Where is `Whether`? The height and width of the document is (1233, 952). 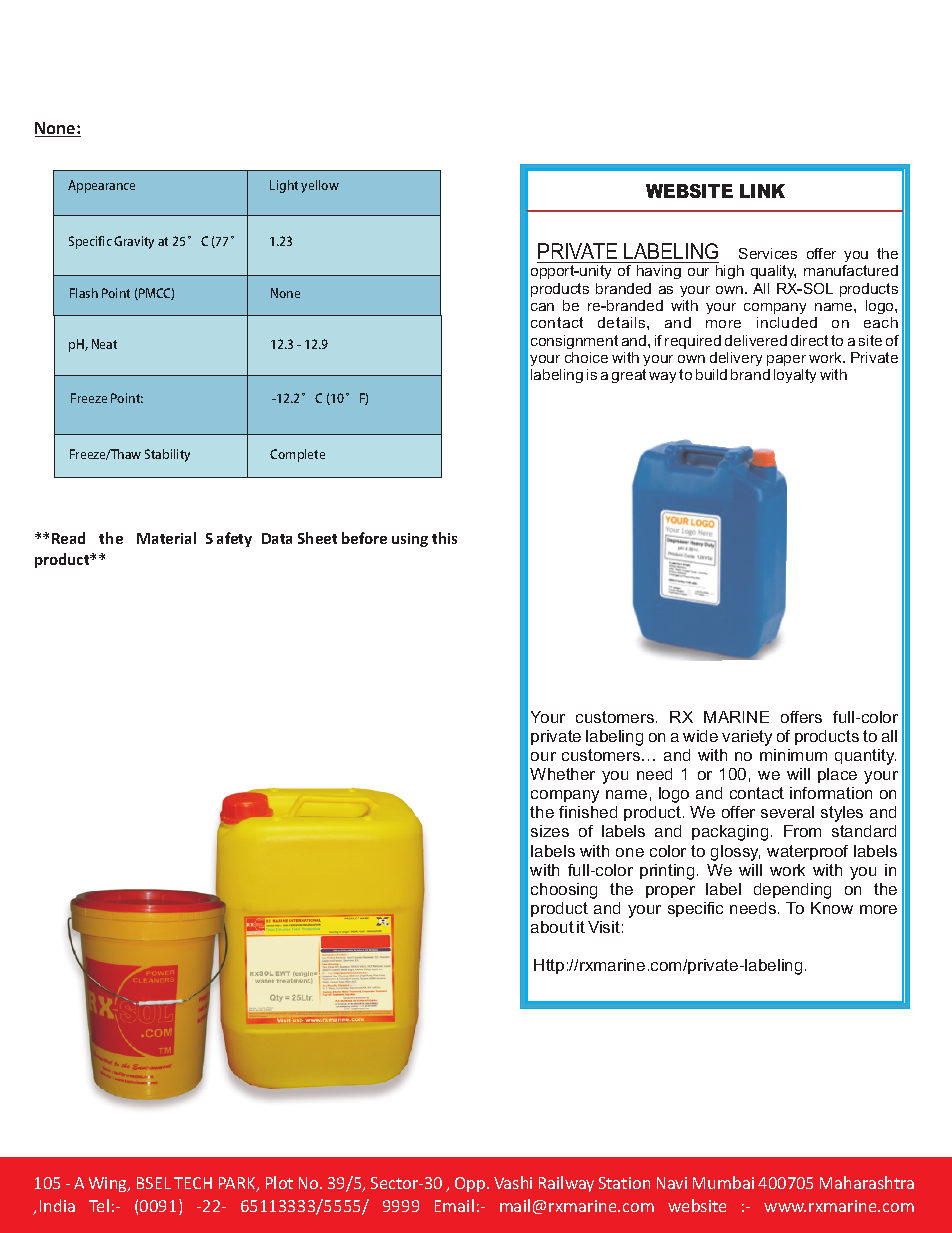 Whether is located at coordinates (562, 774).
